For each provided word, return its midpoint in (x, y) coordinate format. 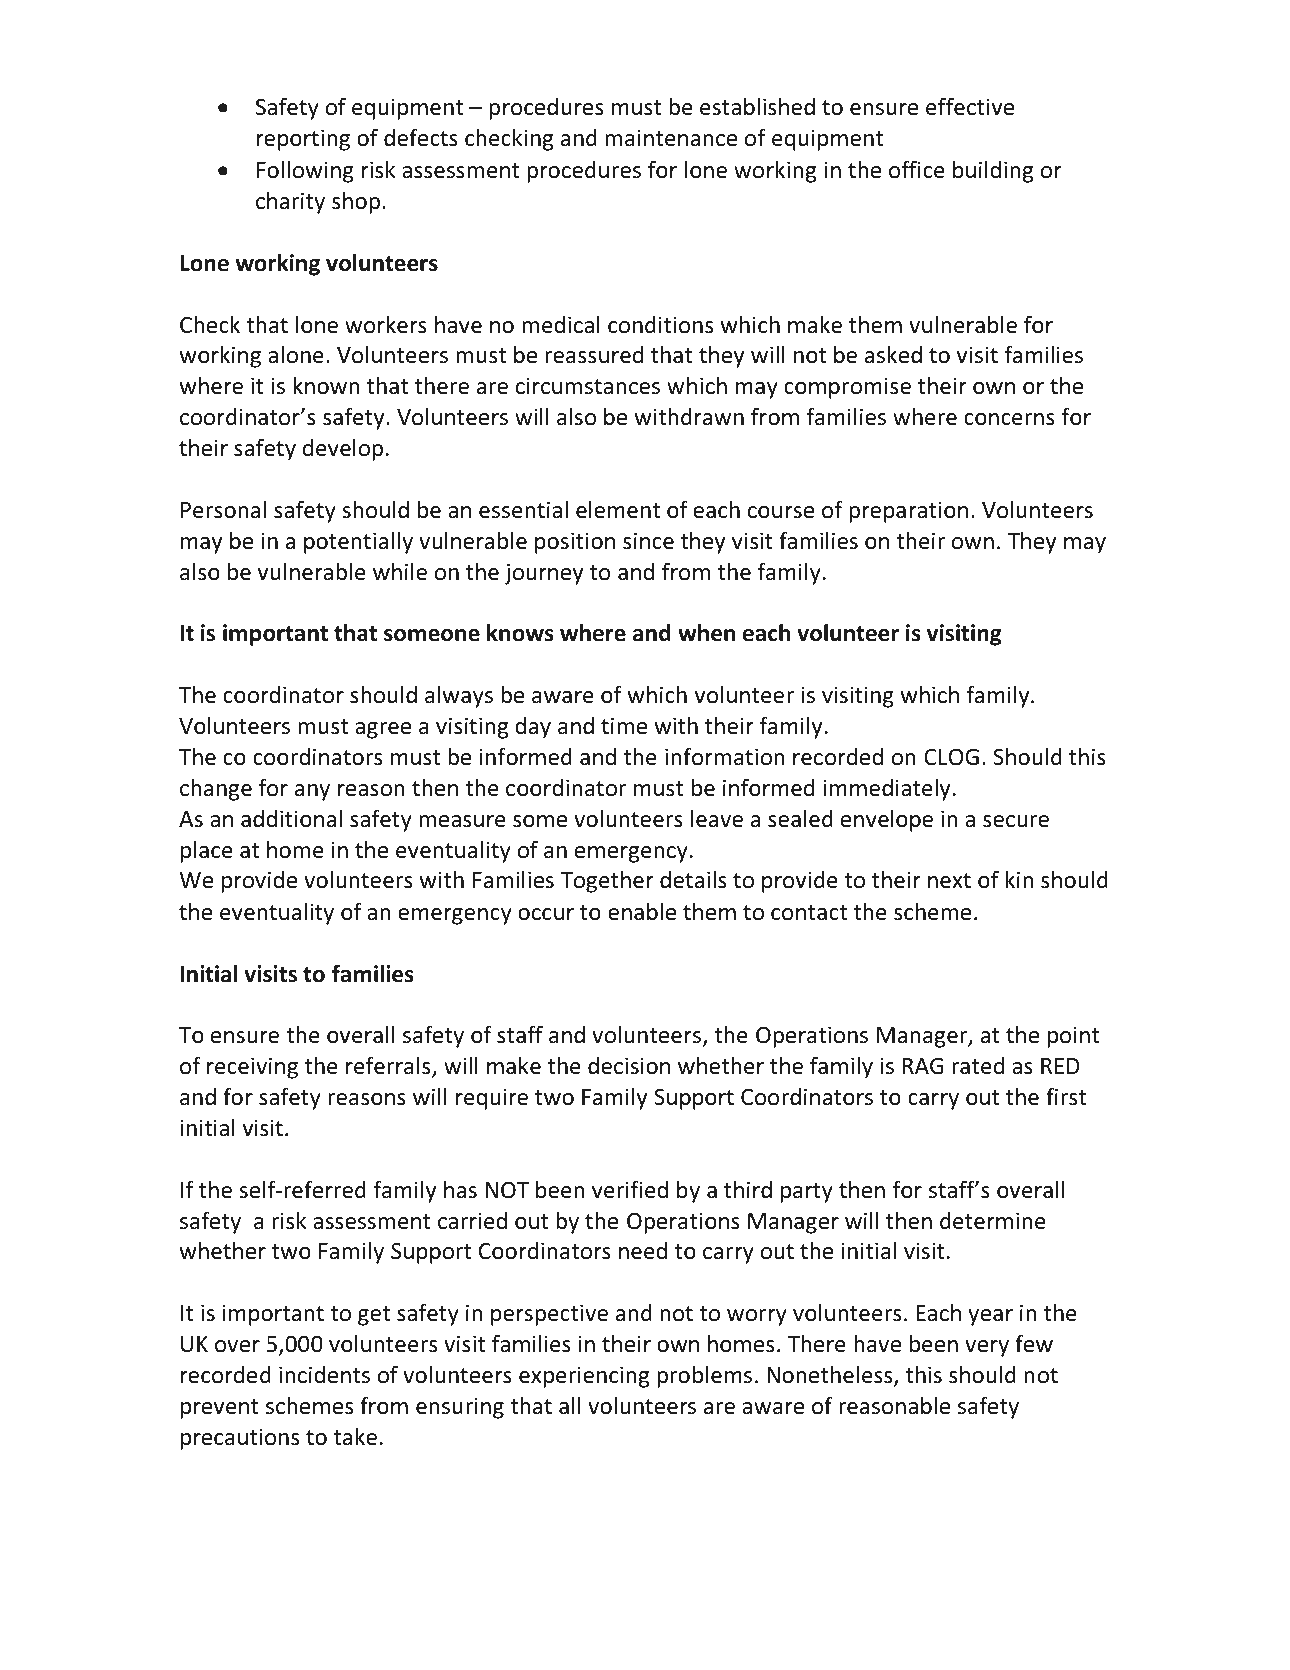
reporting (303, 140)
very (987, 1348)
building (993, 172)
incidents (324, 1375)
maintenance (671, 138)
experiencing (584, 1377)
